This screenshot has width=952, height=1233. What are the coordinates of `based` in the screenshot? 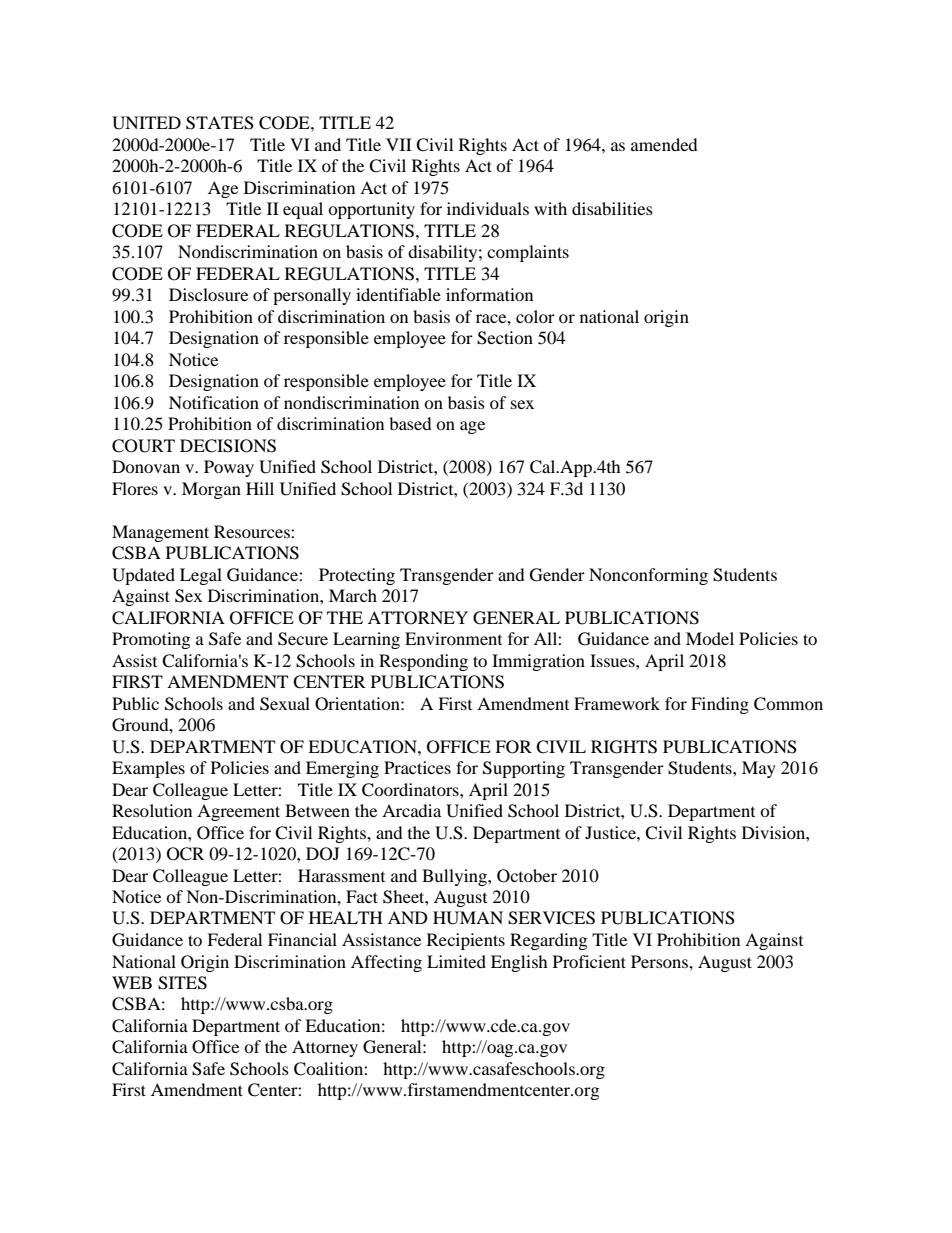 It's located at (410, 423).
